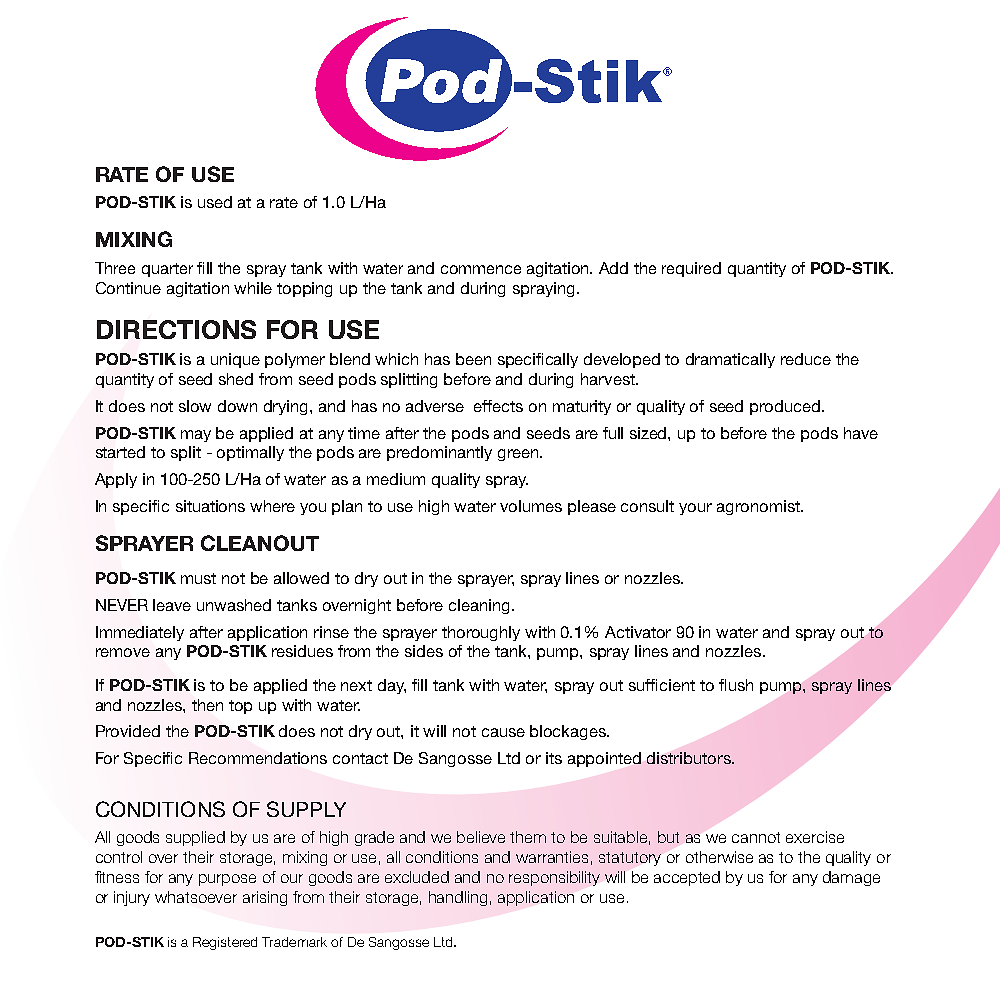  What do you see at coordinates (479, 606) in the document?
I see `cleaning` at bounding box center [479, 606].
